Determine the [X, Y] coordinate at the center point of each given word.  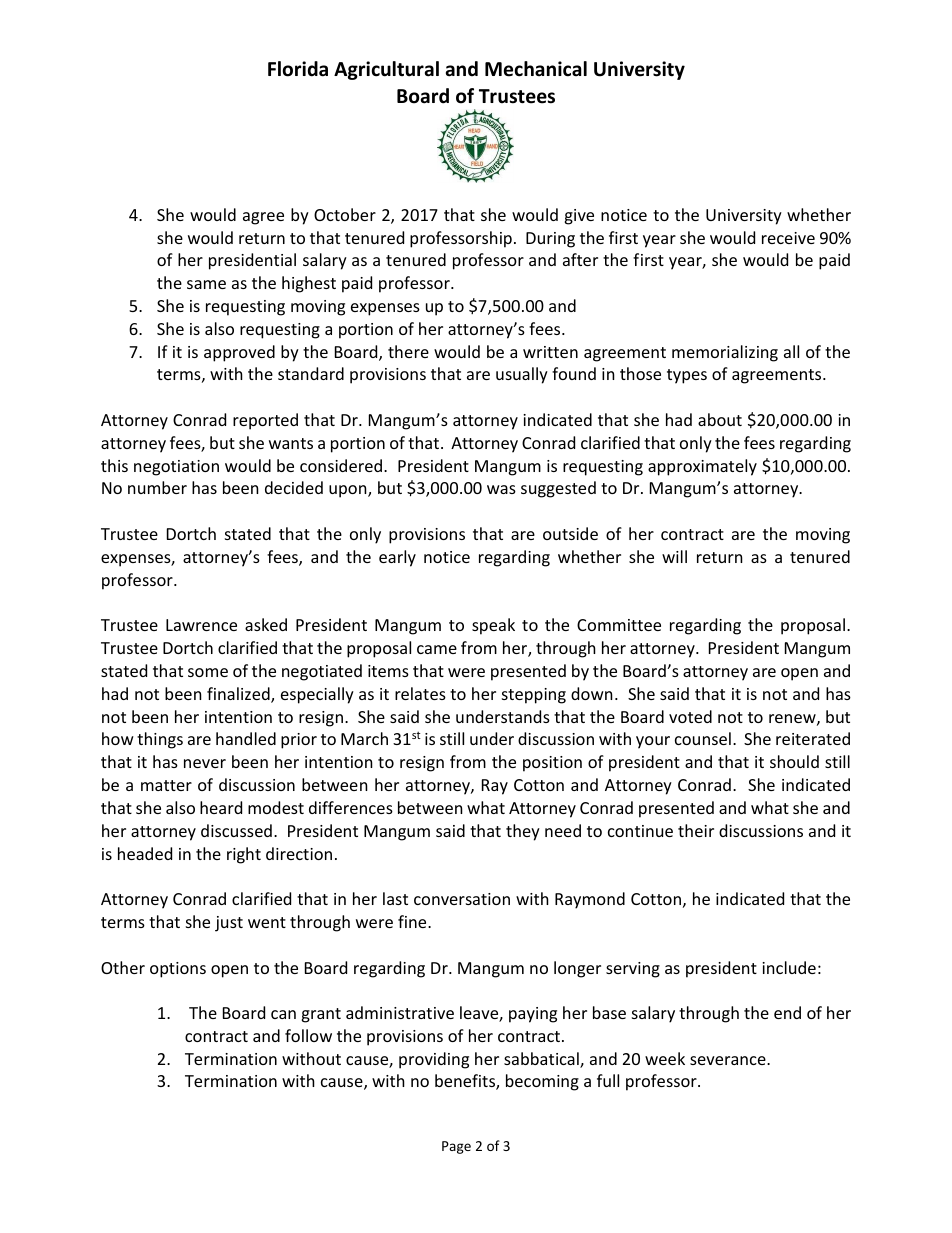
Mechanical [536, 69]
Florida [298, 69]
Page [456, 1147]
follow [308, 1035]
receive [788, 238]
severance [729, 1060]
